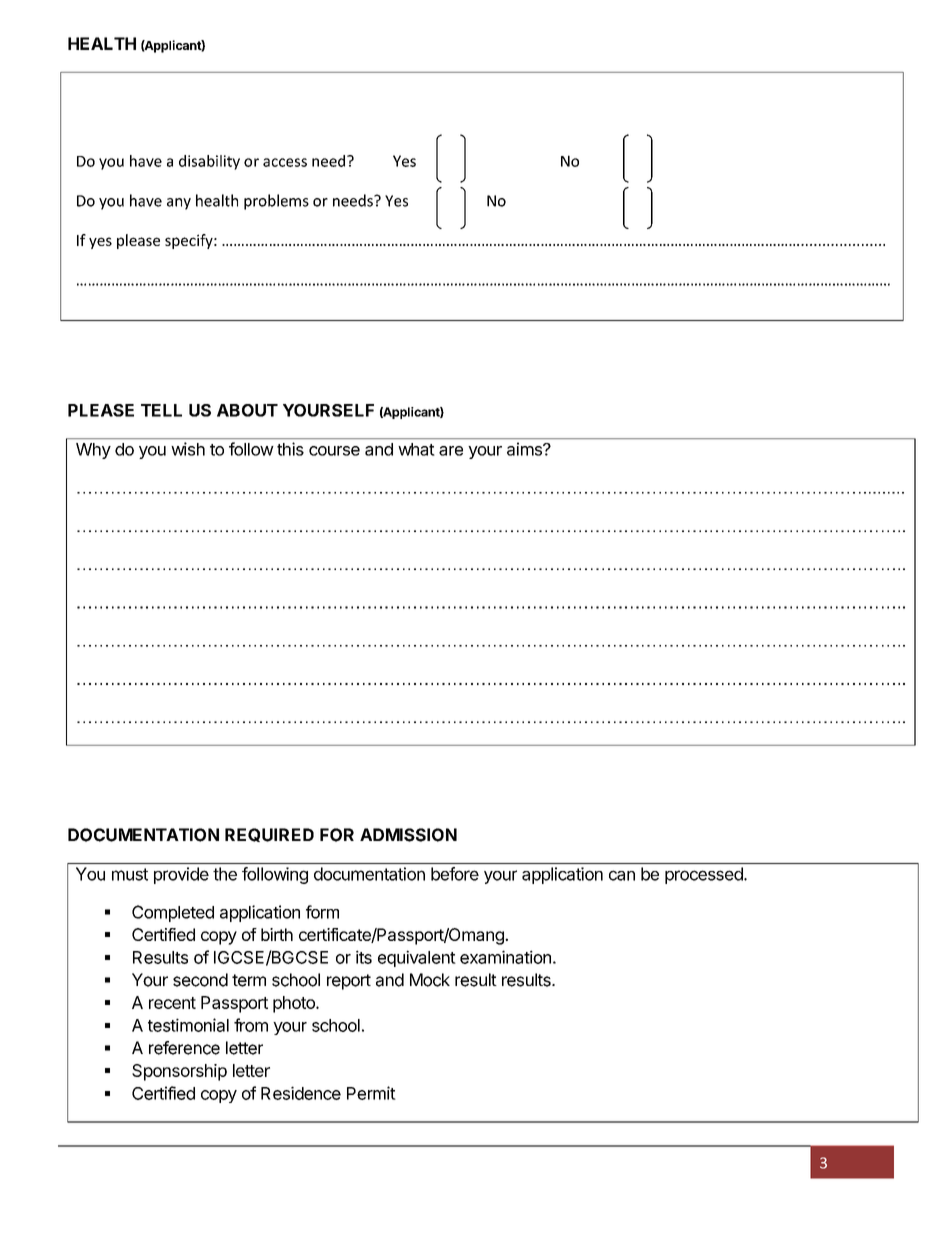 The height and width of the document is (1233, 952). What do you see at coordinates (276, 202) in the document?
I see `problems` at bounding box center [276, 202].
